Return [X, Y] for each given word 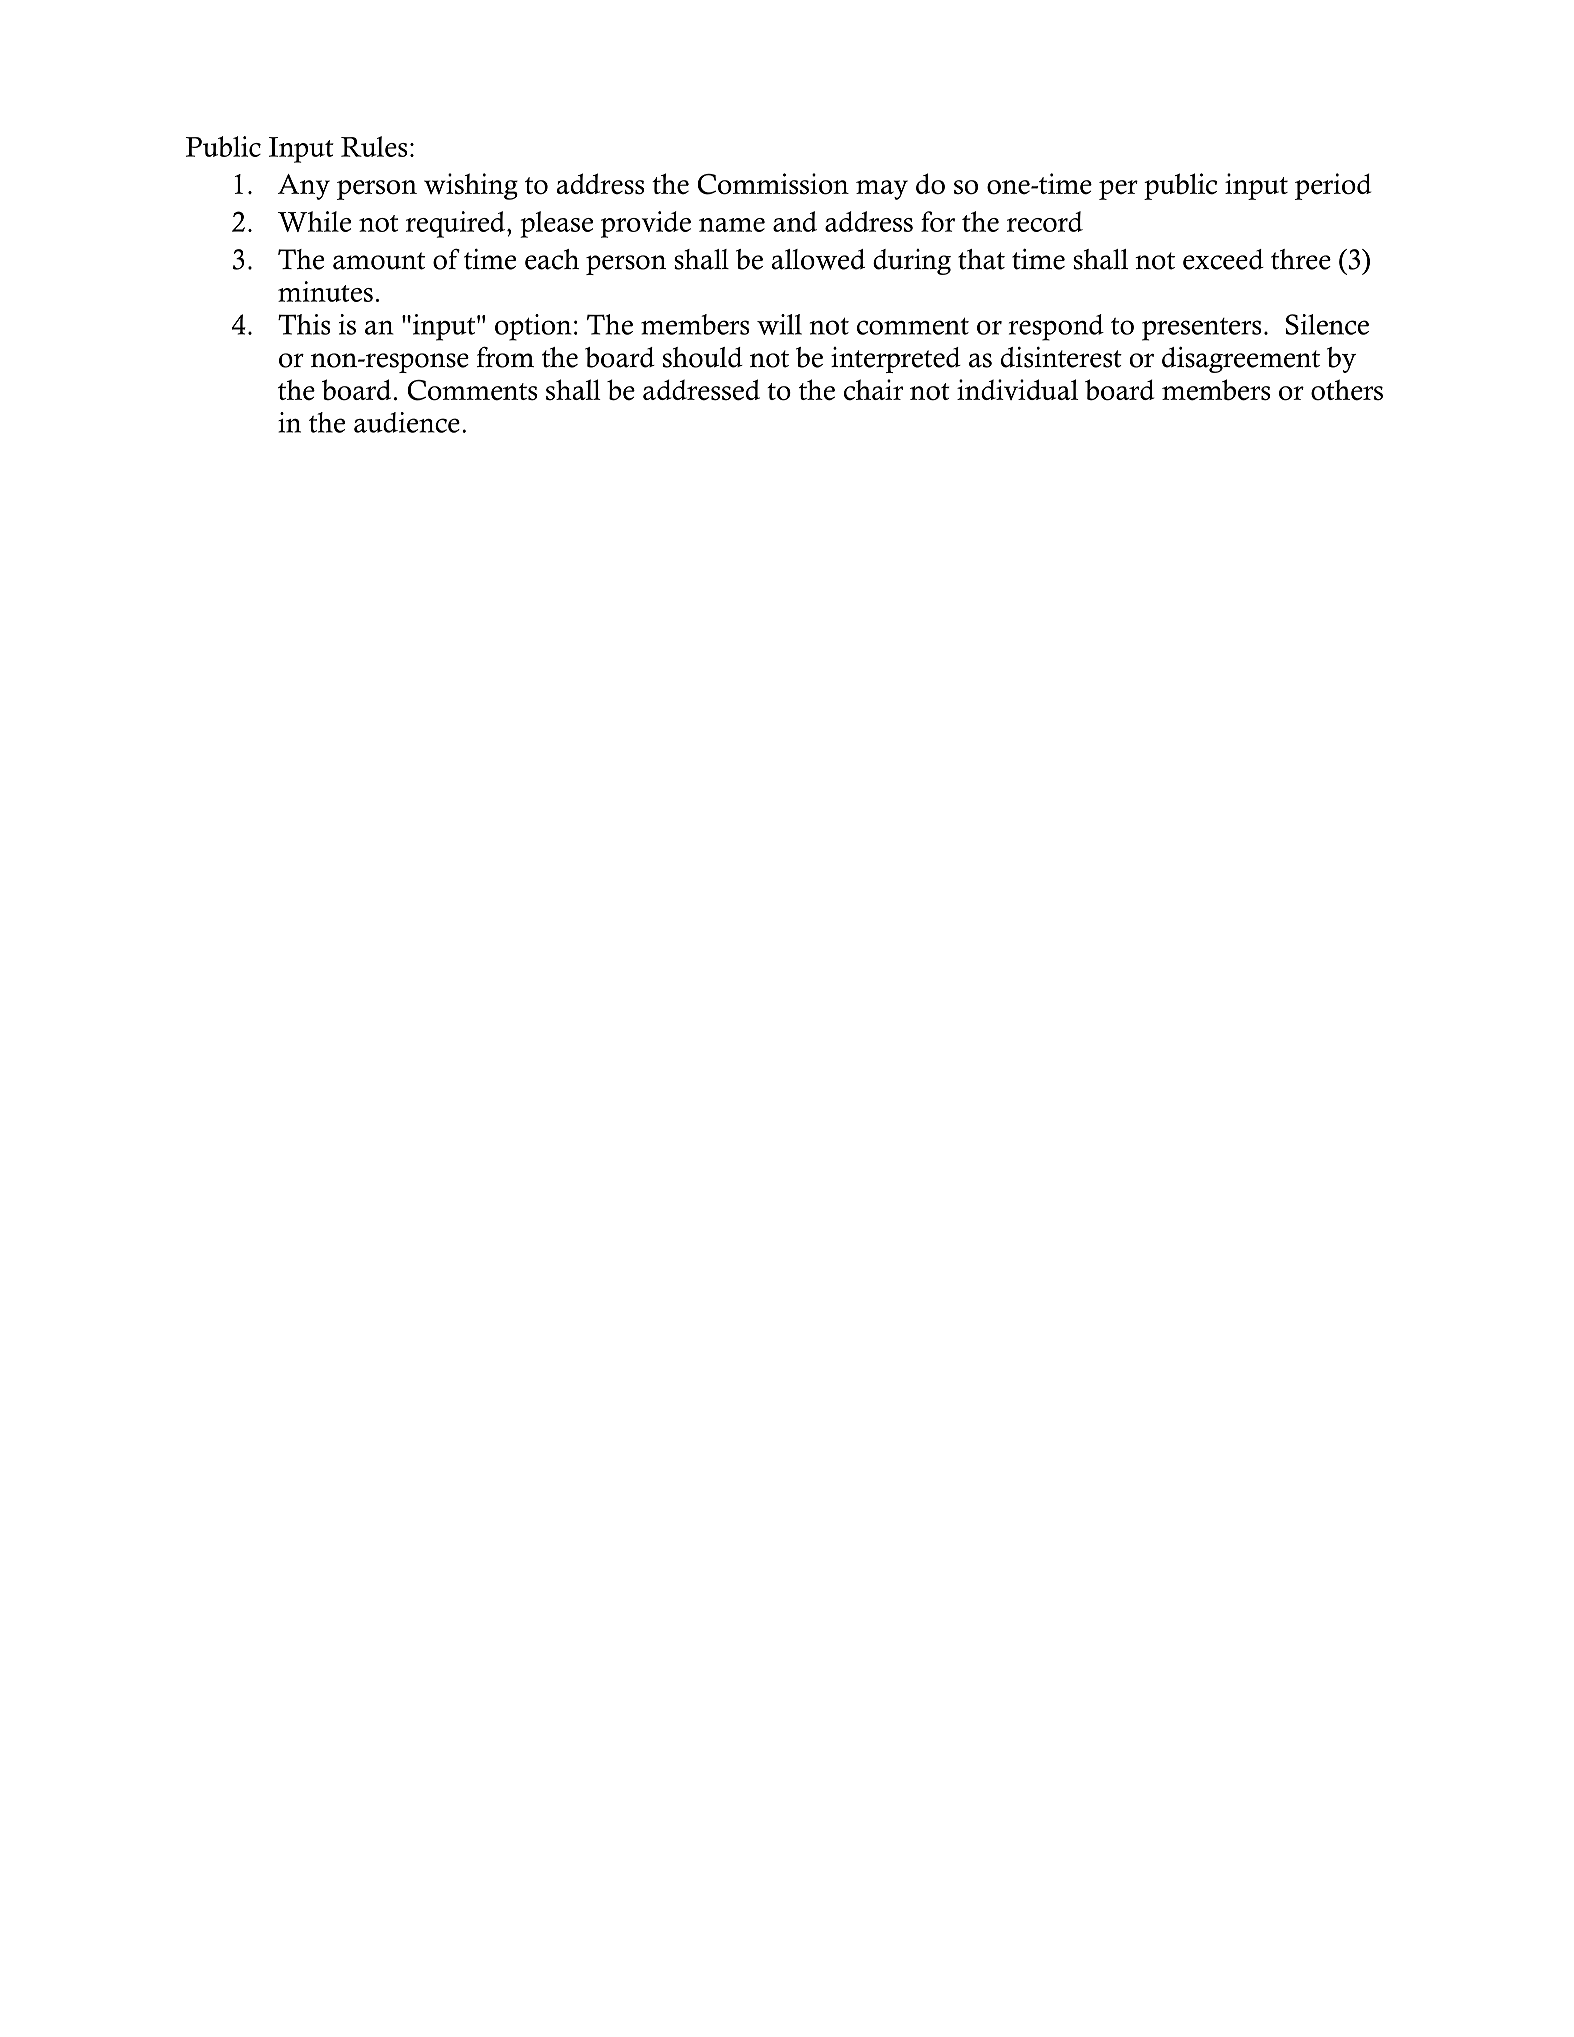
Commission [773, 184]
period [1333, 186]
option [533, 327]
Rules [374, 146]
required [455, 224]
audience [407, 422]
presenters [1202, 329]
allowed [818, 259]
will [779, 324]
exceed [1223, 259]
